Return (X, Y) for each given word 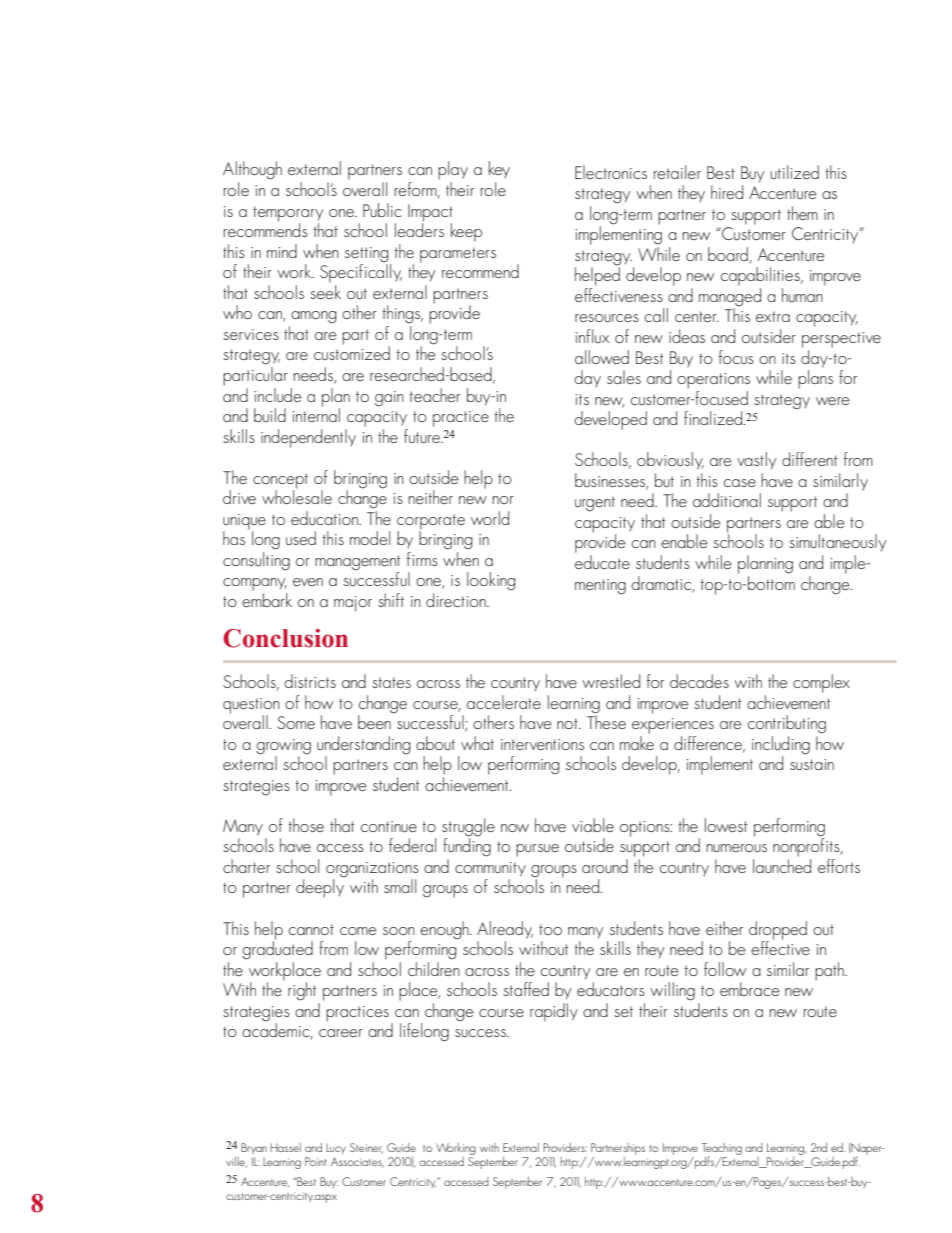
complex (821, 683)
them (802, 213)
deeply (320, 887)
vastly (756, 461)
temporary (288, 215)
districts (310, 681)
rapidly (554, 1012)
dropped (778, 931)
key (499, 169)
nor (503, 500)
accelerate (504, 702)
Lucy (336, 1148)
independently (308, 438)
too (550, 929)
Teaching (722, 1150)
